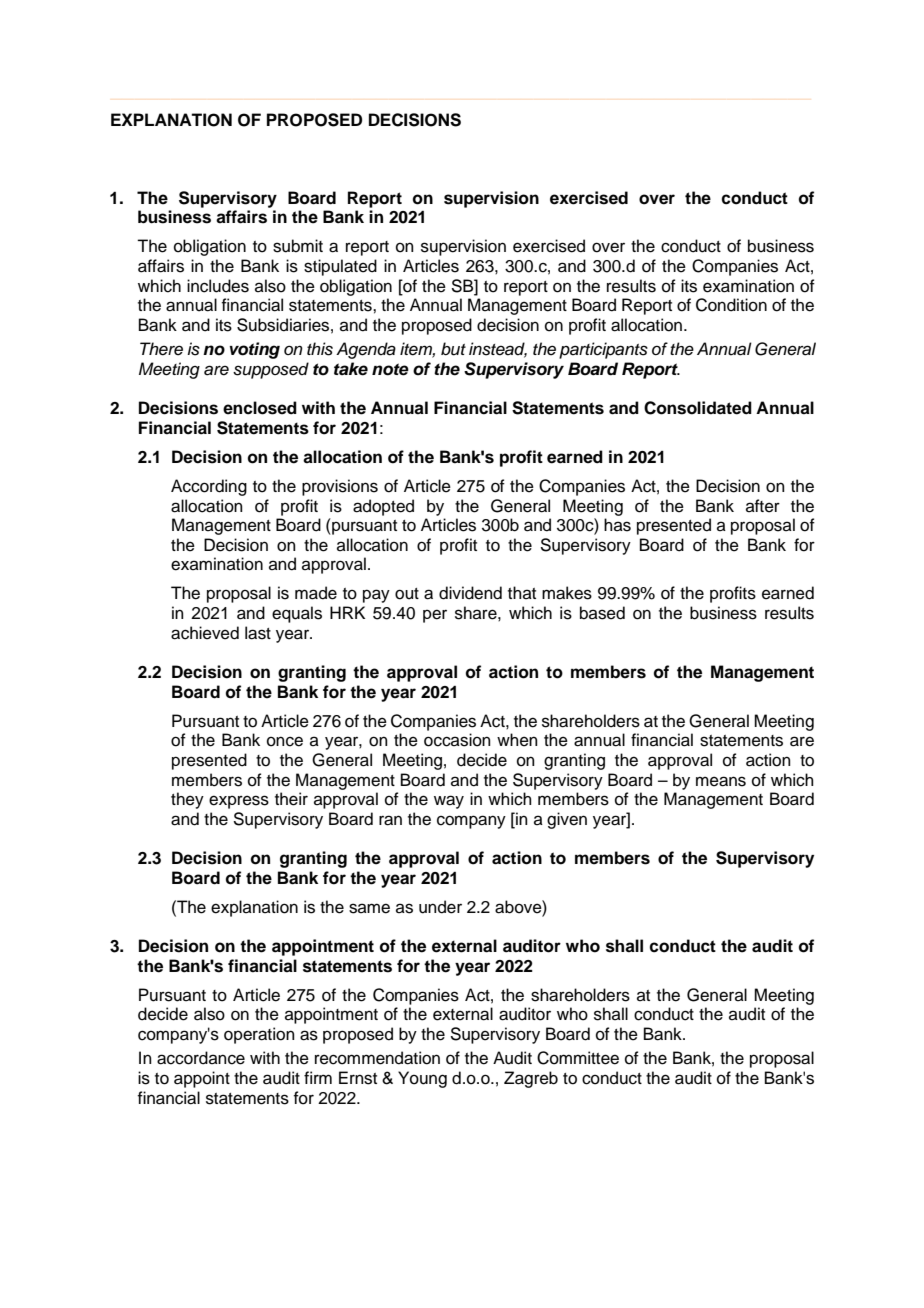 The width and height of the screenshot is (924, 1308). I want to click on adopted, so click(383, 507).
